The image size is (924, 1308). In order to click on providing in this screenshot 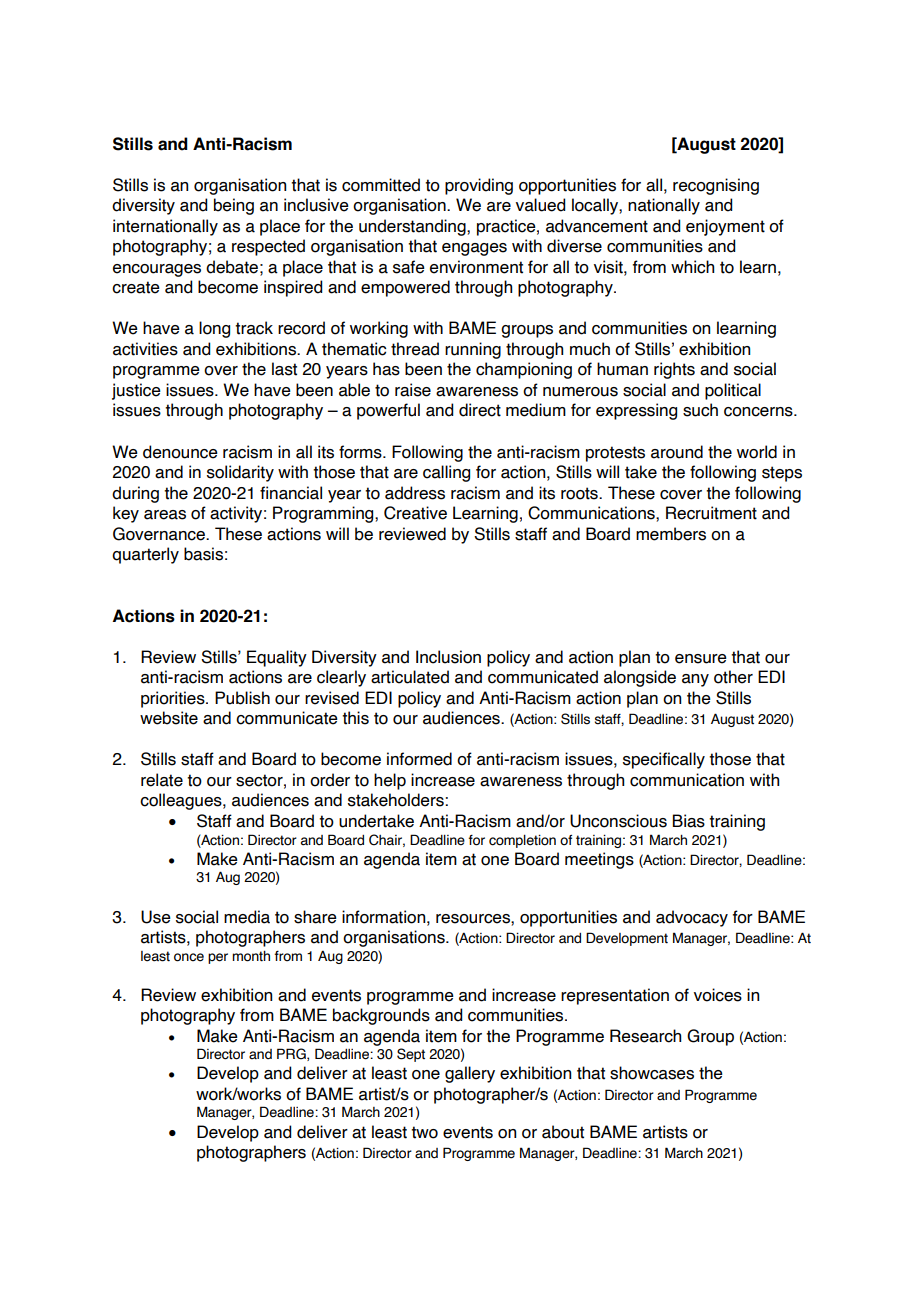, I will do `click(479, 186)`.
